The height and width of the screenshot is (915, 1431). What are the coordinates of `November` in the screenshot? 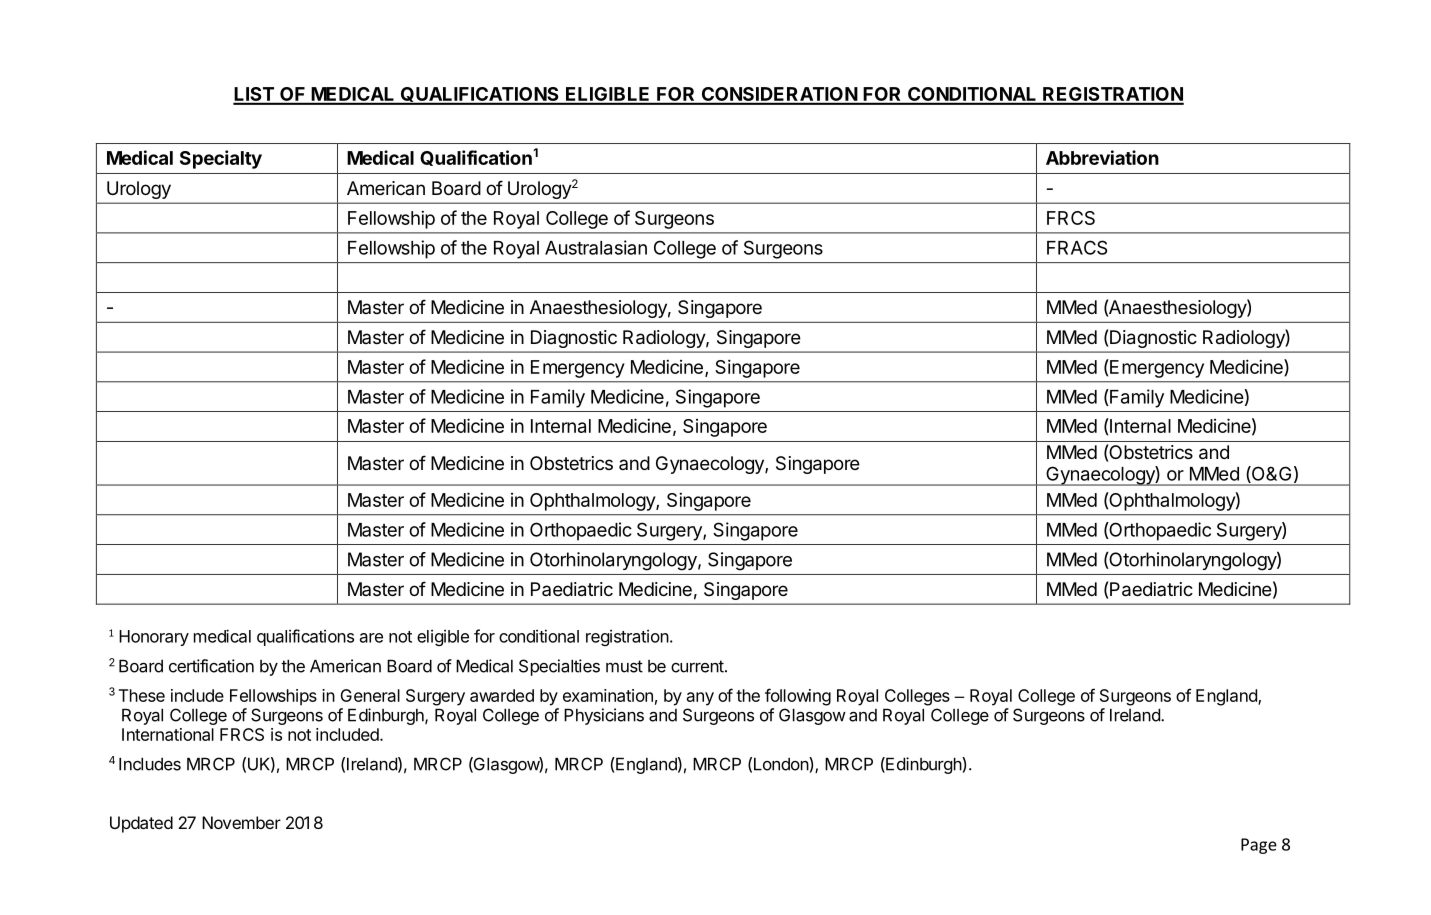 It's located at (241, 822).
